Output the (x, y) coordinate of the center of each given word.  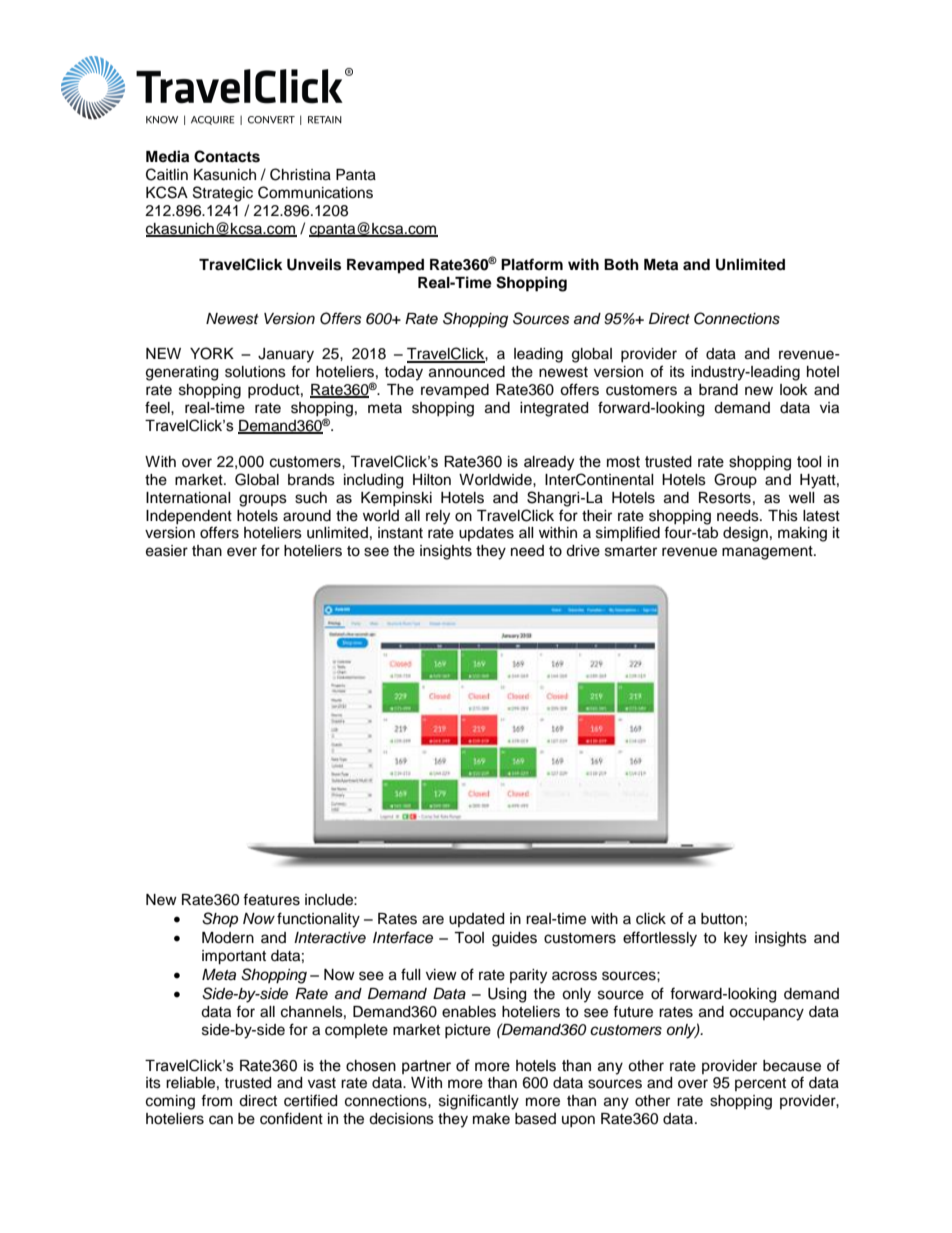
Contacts (227, 156)
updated (476, 920)
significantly (479, 1102)
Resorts (725, 498)
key (736, 939)
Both (621, 265)
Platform (532, 264)
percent (760, 1084)
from (216, 1100)
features (271, 899)
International (188, 498)
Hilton (432, 480)
